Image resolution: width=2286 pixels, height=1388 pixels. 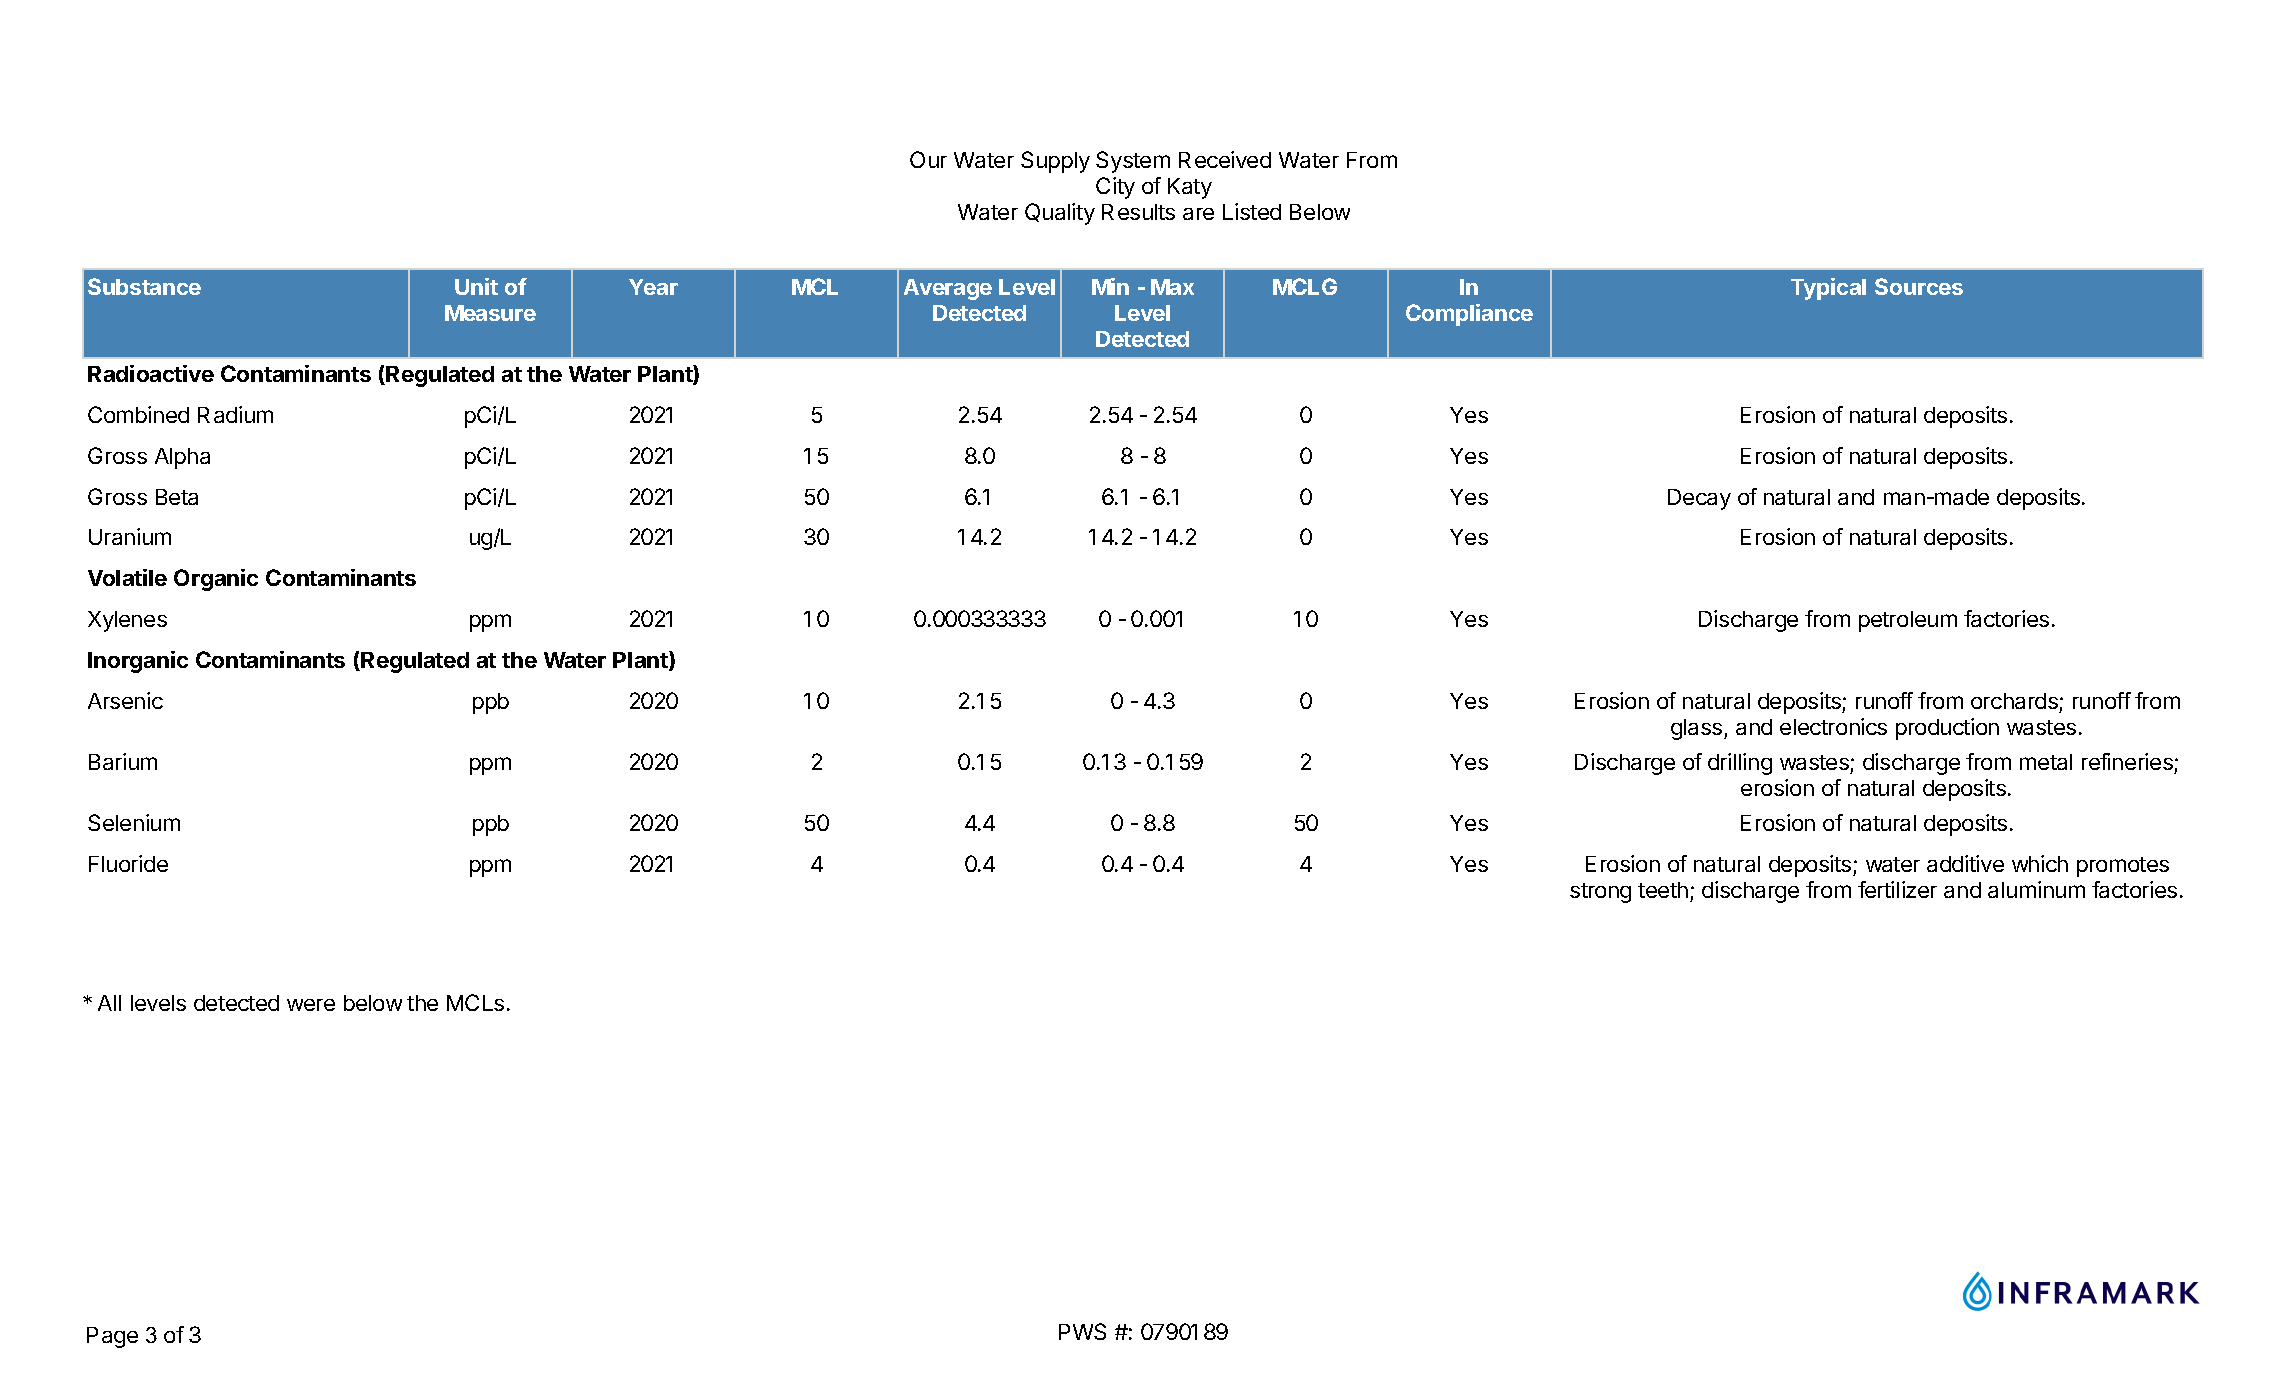 What do you see at coordinates (311, 1005) in the page?
I see `were` at bounding box center [311, 1005].
